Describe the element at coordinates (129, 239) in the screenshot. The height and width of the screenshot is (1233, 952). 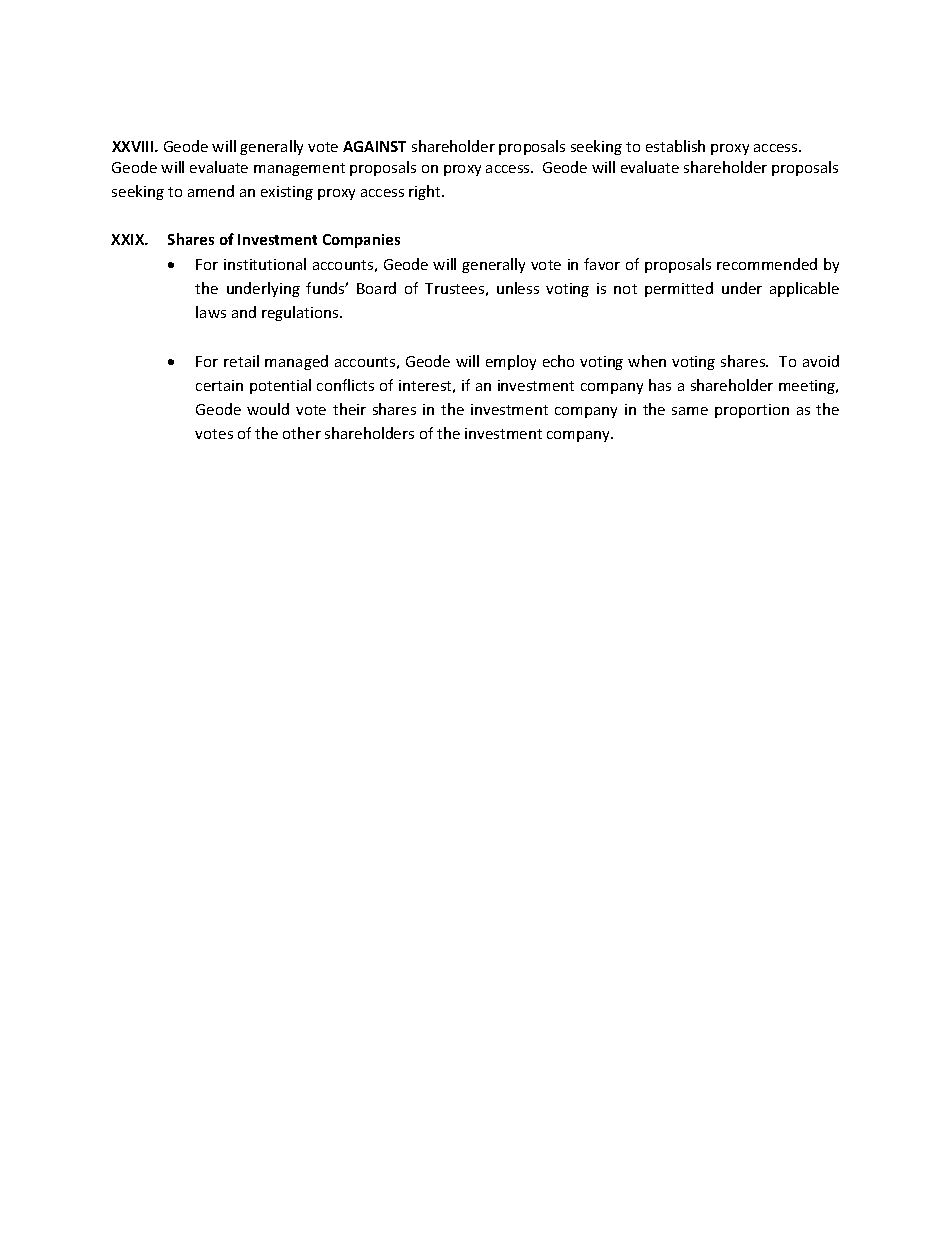
I see `XXIX` at that location.
